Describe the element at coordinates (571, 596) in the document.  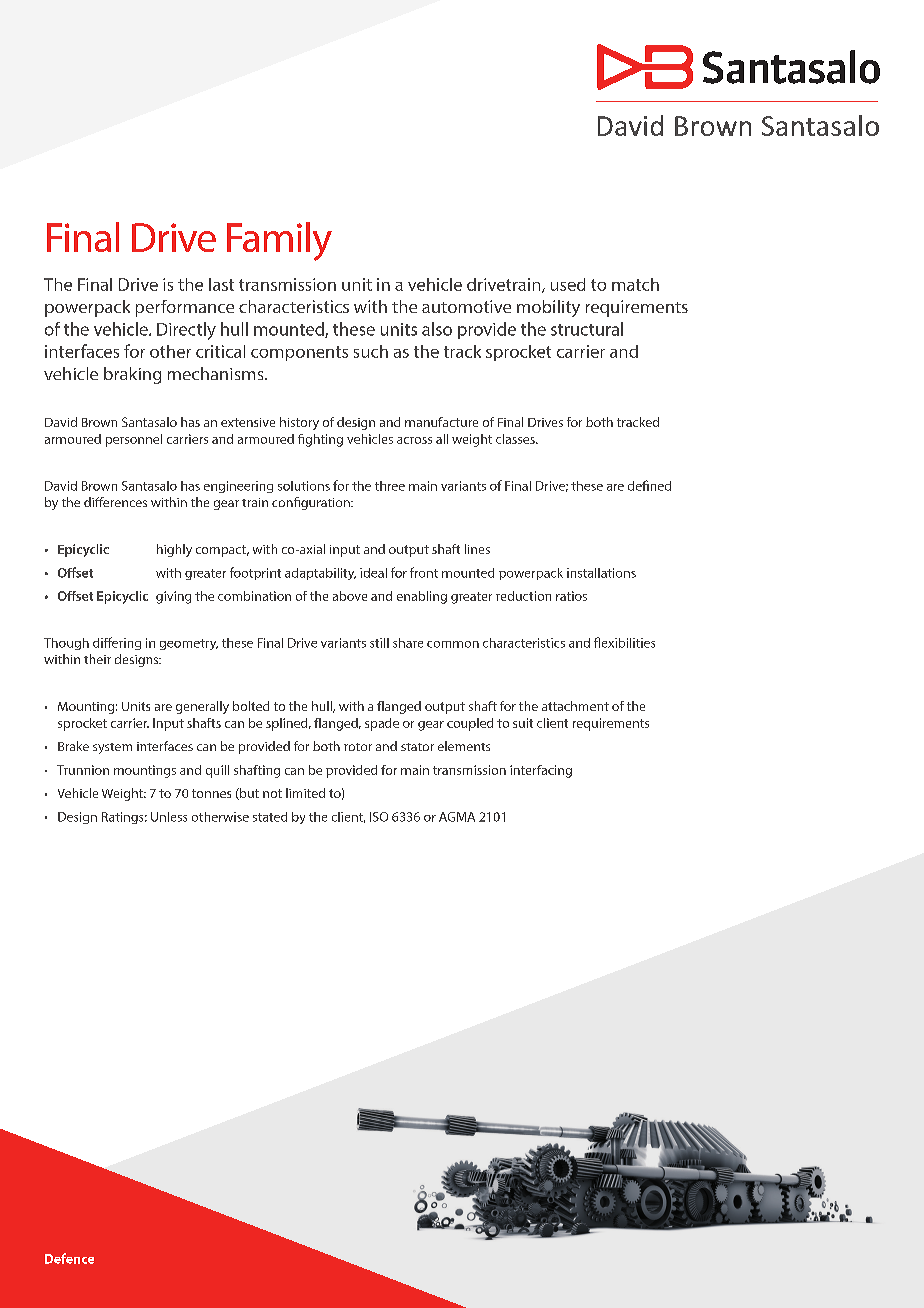
I see `ratios` at that location.
